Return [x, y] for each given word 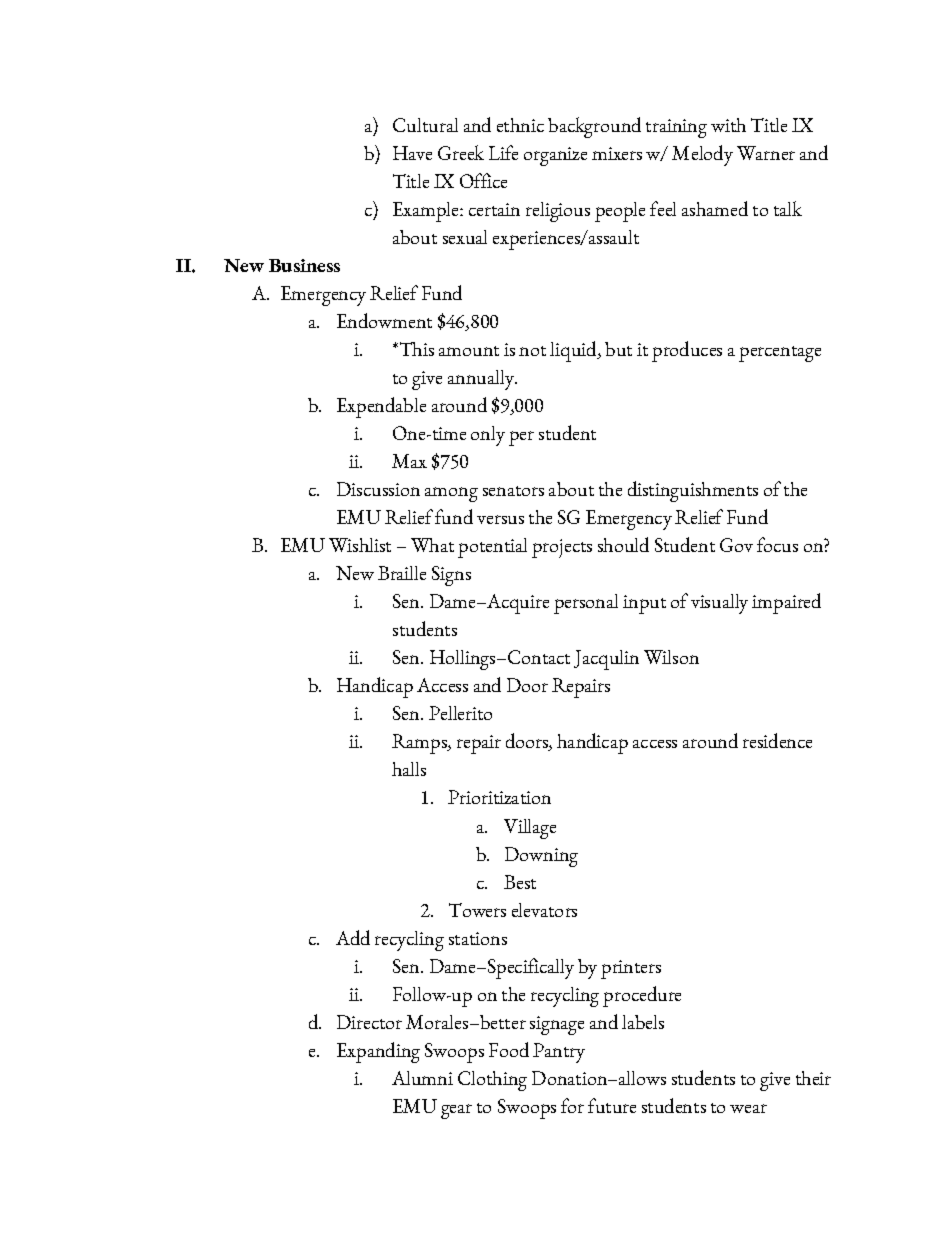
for [572, 1105]
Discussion [378, 489]
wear [748, 1108]
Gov [736, 545]
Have [412, 153]
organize [555, 156]
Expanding [378, 1052]
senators [513, 491]
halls [409, 769]
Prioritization [499, 797]
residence [777, 740]
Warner [766, 153]
